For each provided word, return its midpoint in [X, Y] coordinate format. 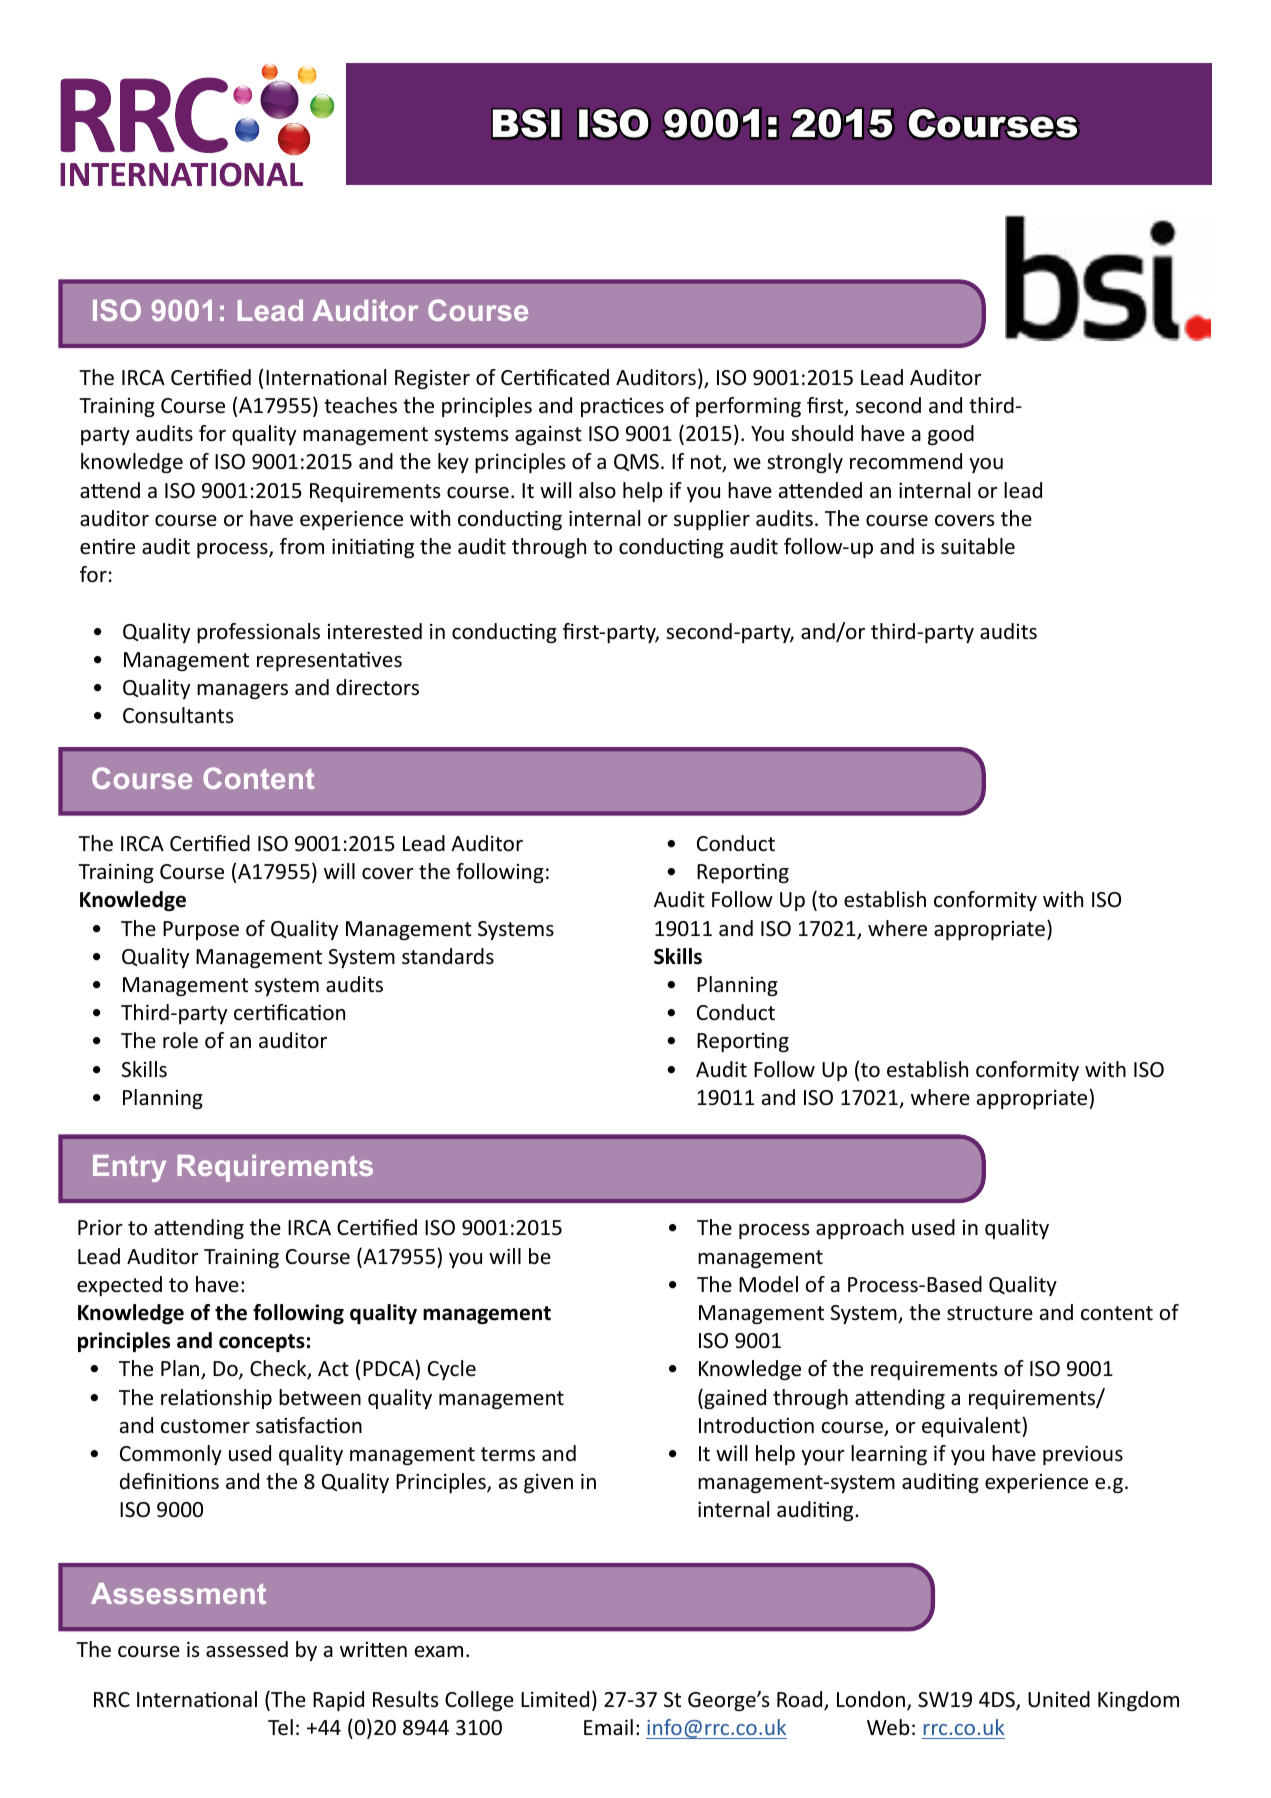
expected [119, 1286]
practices [622, 407]
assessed [247, 1649]
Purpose [201, 930]
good [951, 435]
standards [448, 956]
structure [990, 1313]
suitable [978, 546]
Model [768, 1284]
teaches [360, 405]
